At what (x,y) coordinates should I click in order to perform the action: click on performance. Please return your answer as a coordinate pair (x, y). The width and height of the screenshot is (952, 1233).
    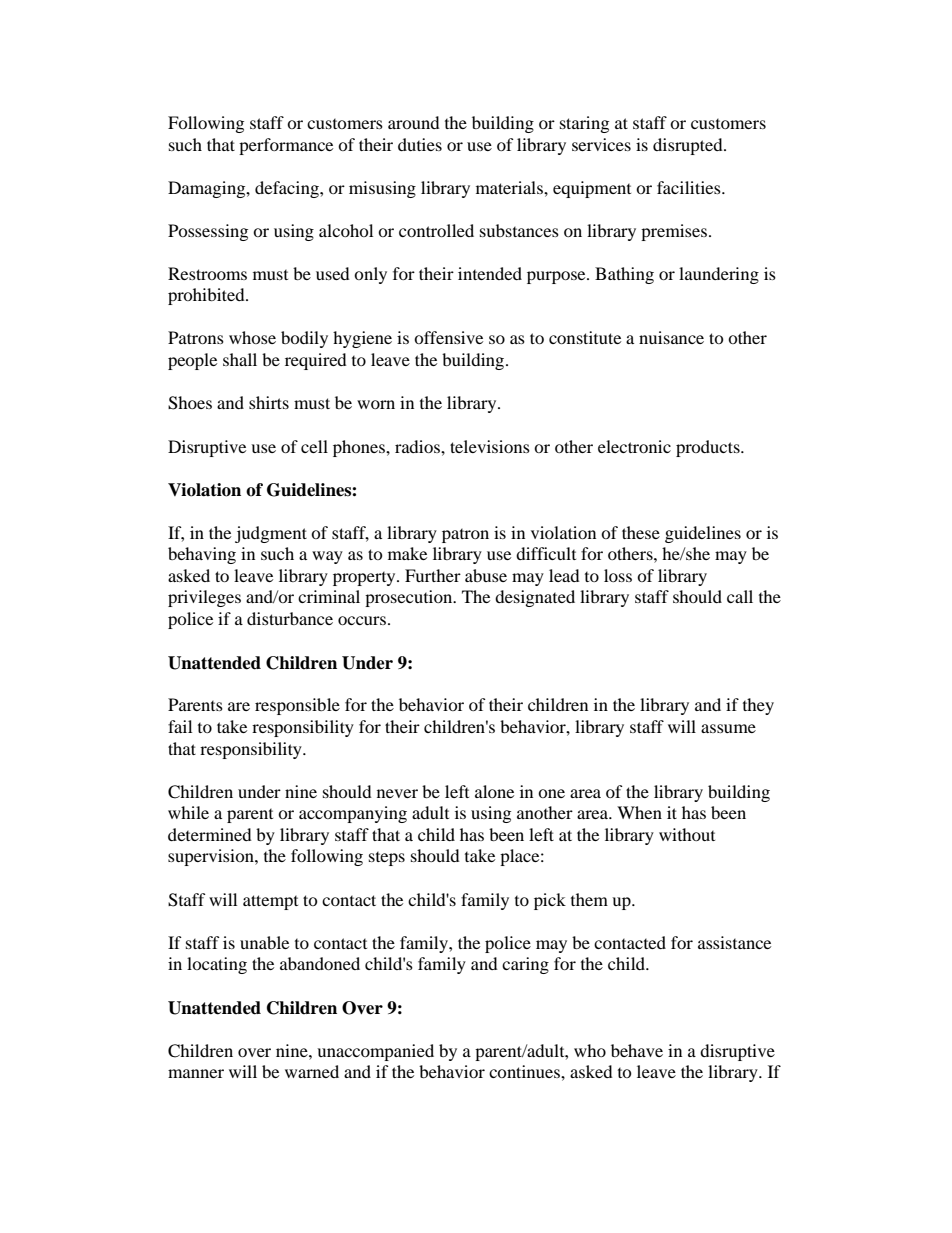
    Looking at the image, I should click on (286, 146).
